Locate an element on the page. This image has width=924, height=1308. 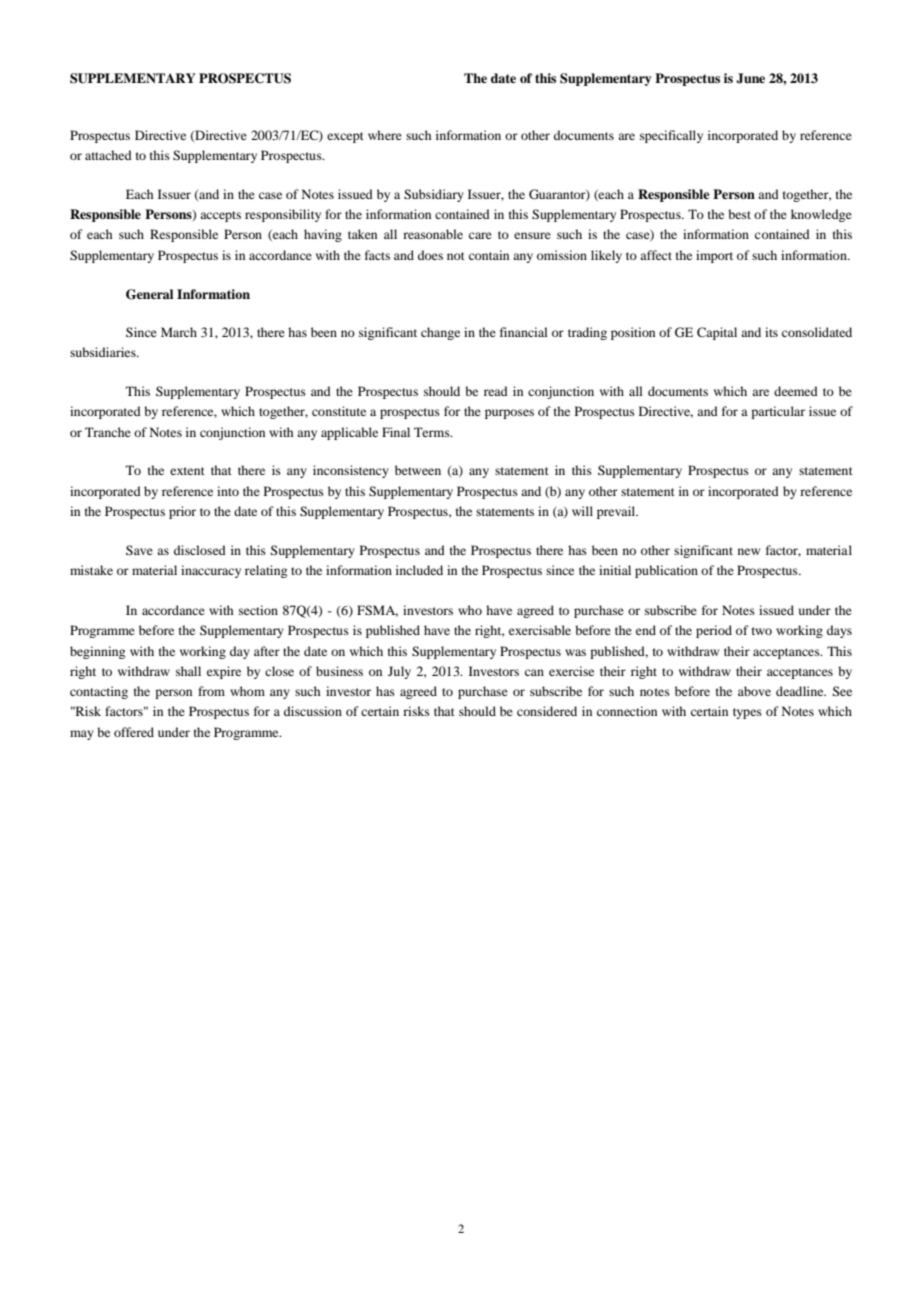
Tranche is located at coordinates (108, 432).
